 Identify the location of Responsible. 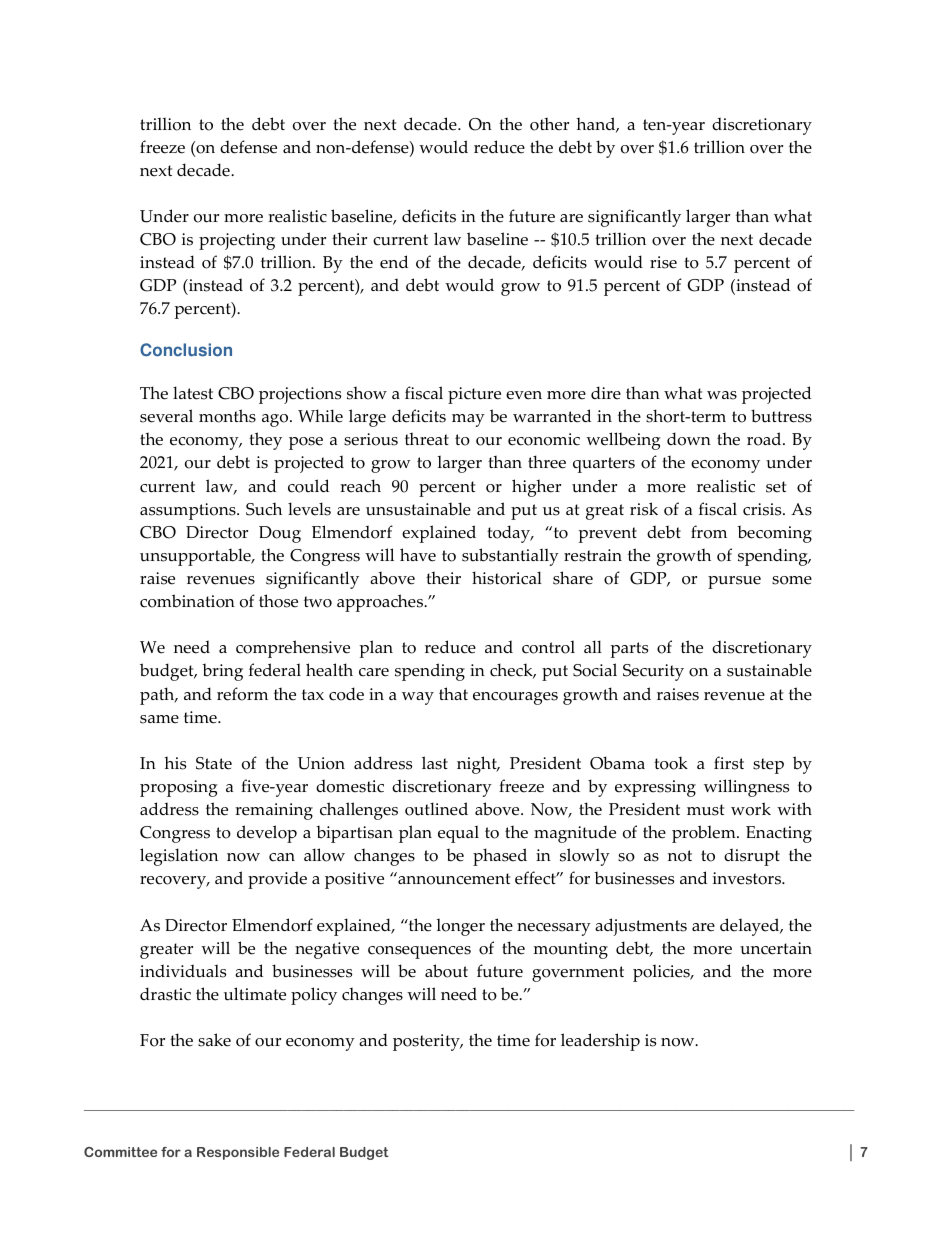
(238, 1153).
